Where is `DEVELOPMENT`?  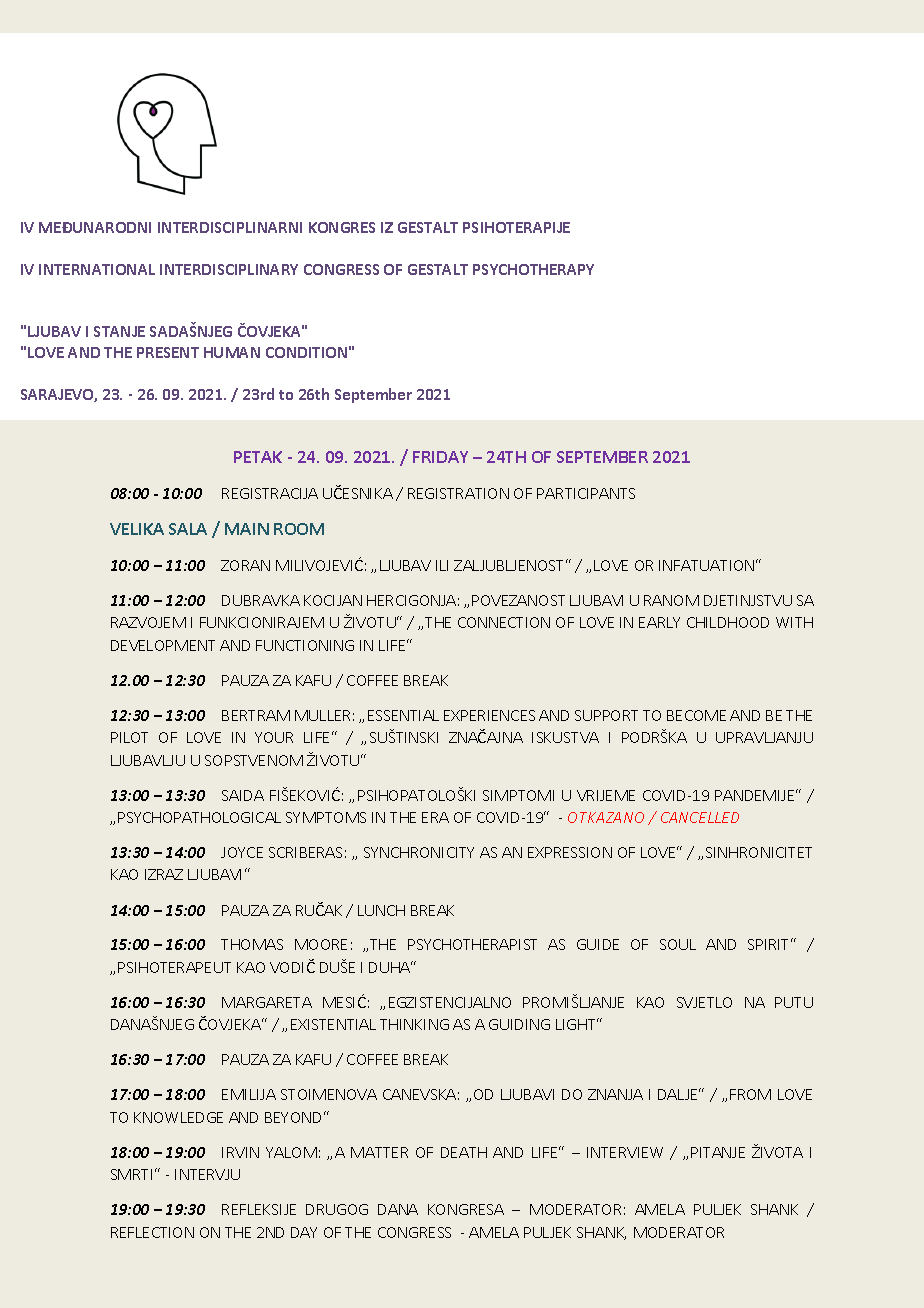
DEVELOPMENT is located at coordinates (163, 645).
